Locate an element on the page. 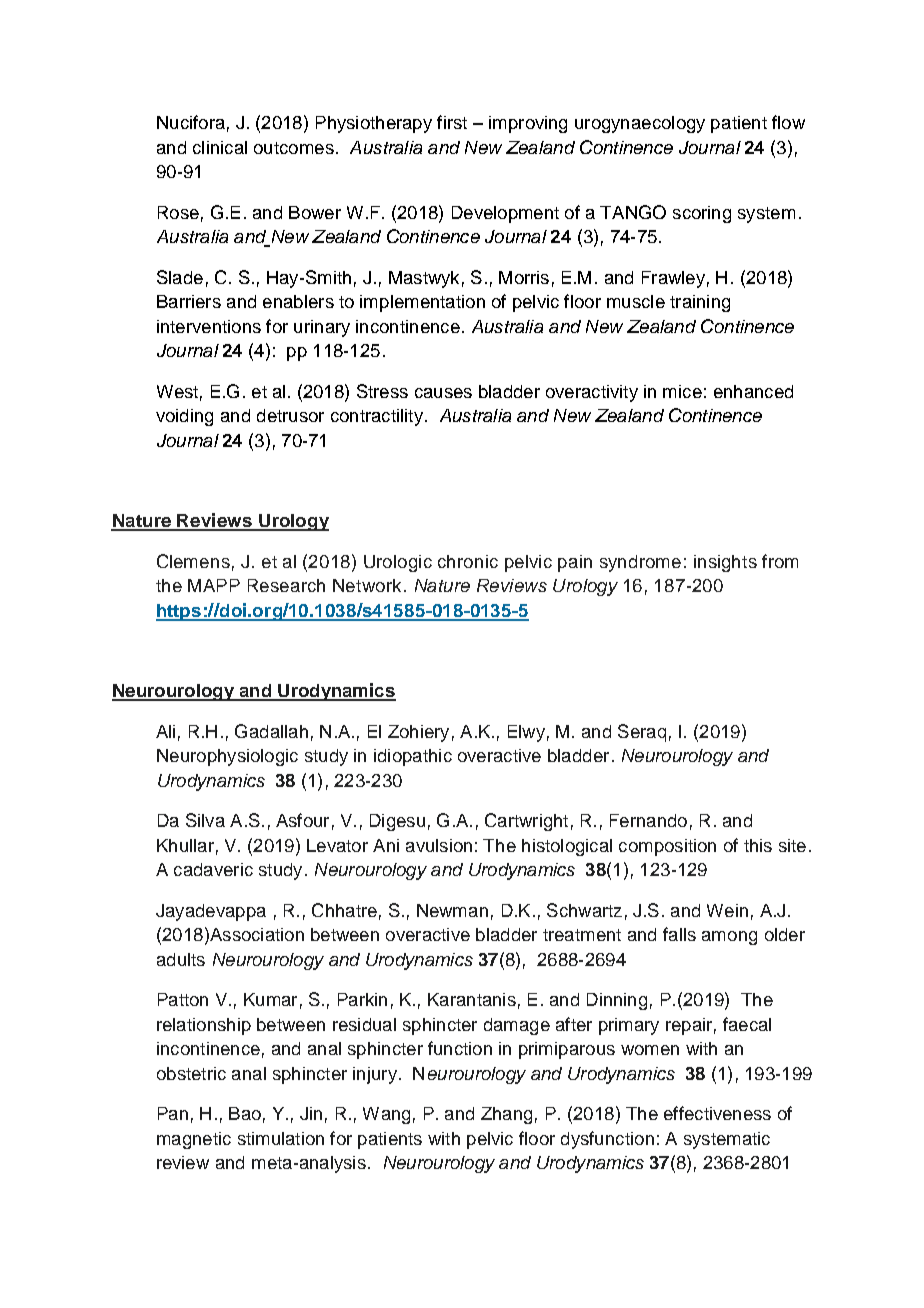 The width and height of the image is (924, 1308). MAPP is located at coordinates (214, 585).
